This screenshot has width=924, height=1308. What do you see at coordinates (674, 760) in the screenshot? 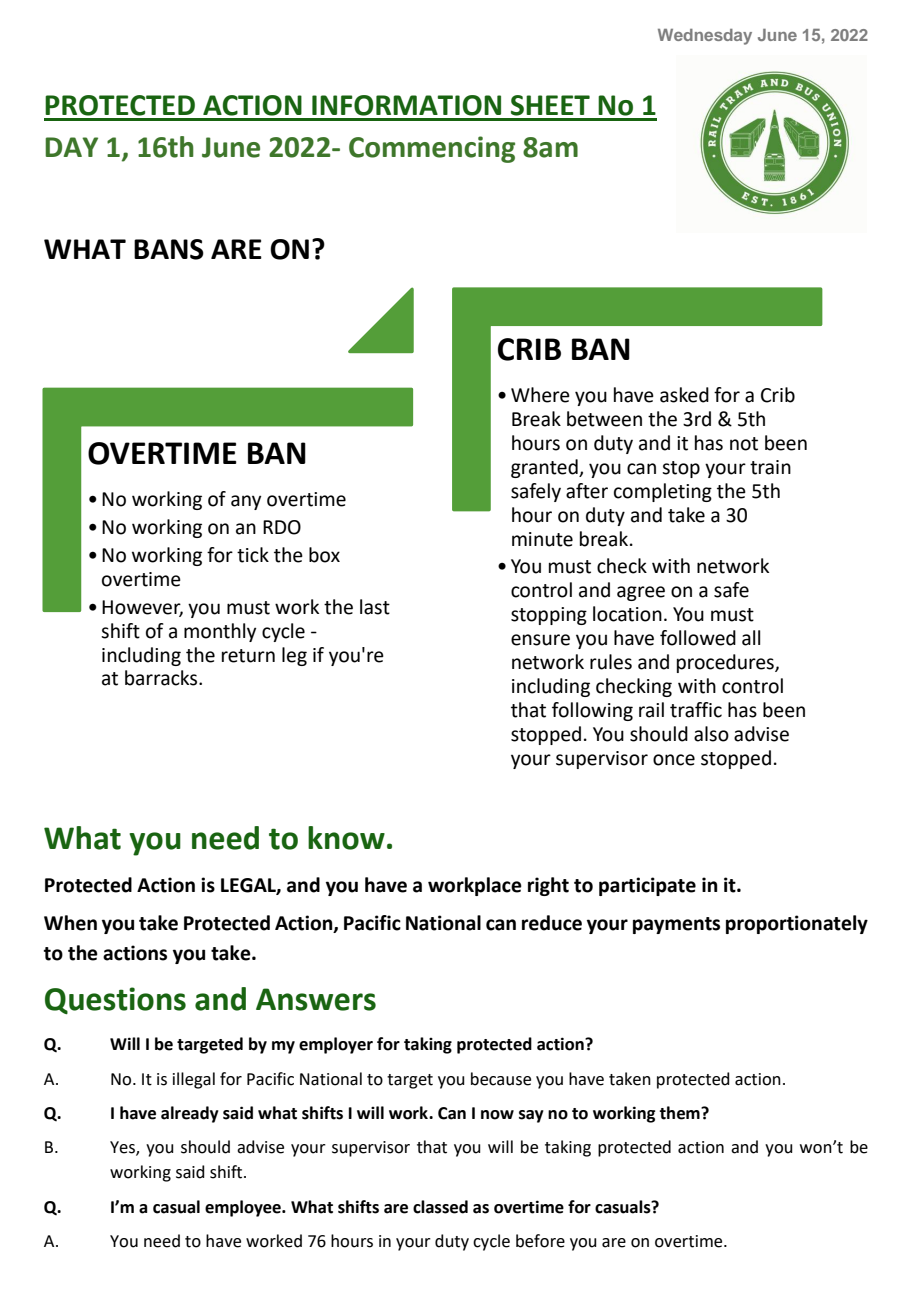
I see `once` at bounding box center [674, 760].
